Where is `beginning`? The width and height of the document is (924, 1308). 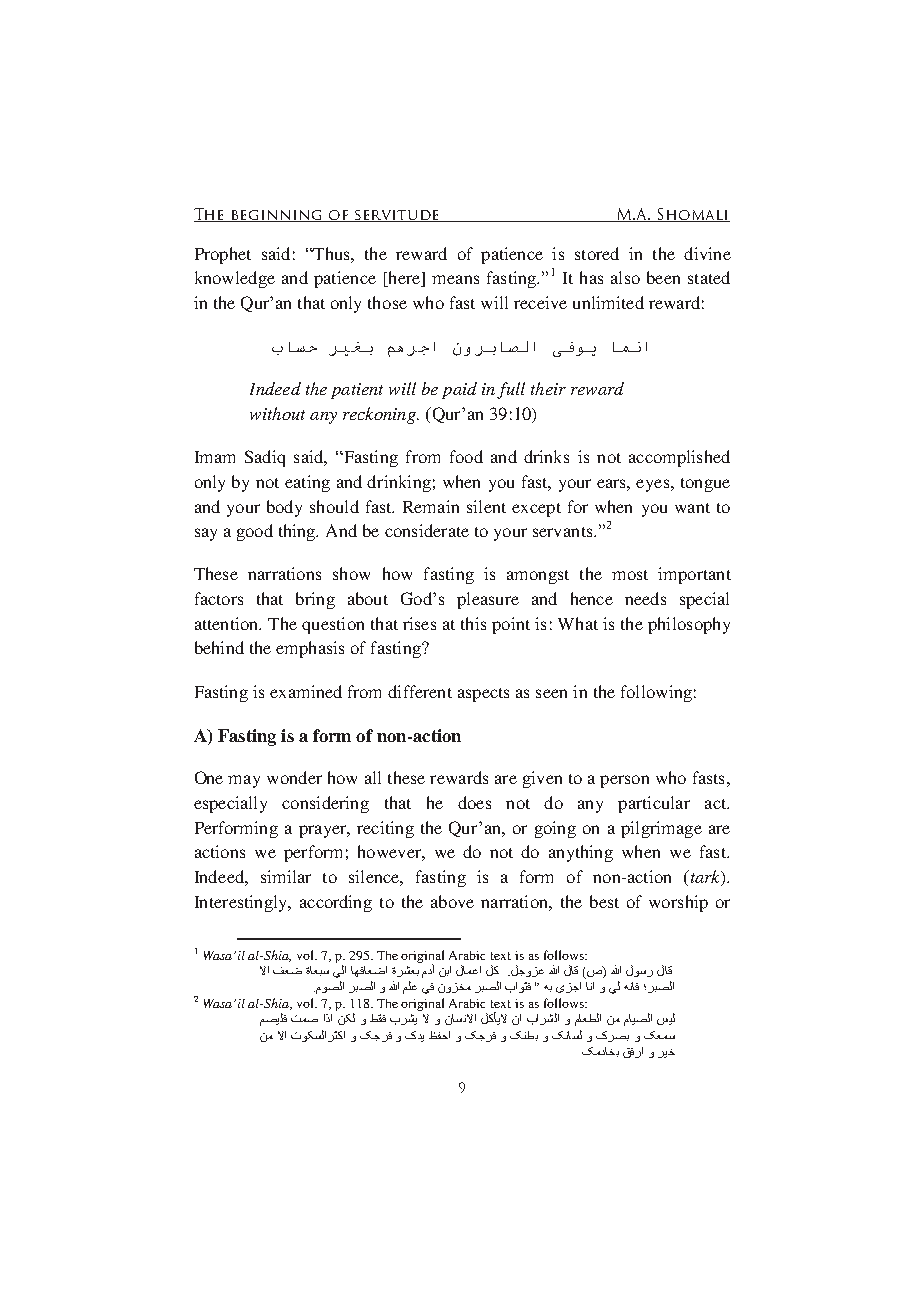 beginning is located at coordinates (277, 216).
